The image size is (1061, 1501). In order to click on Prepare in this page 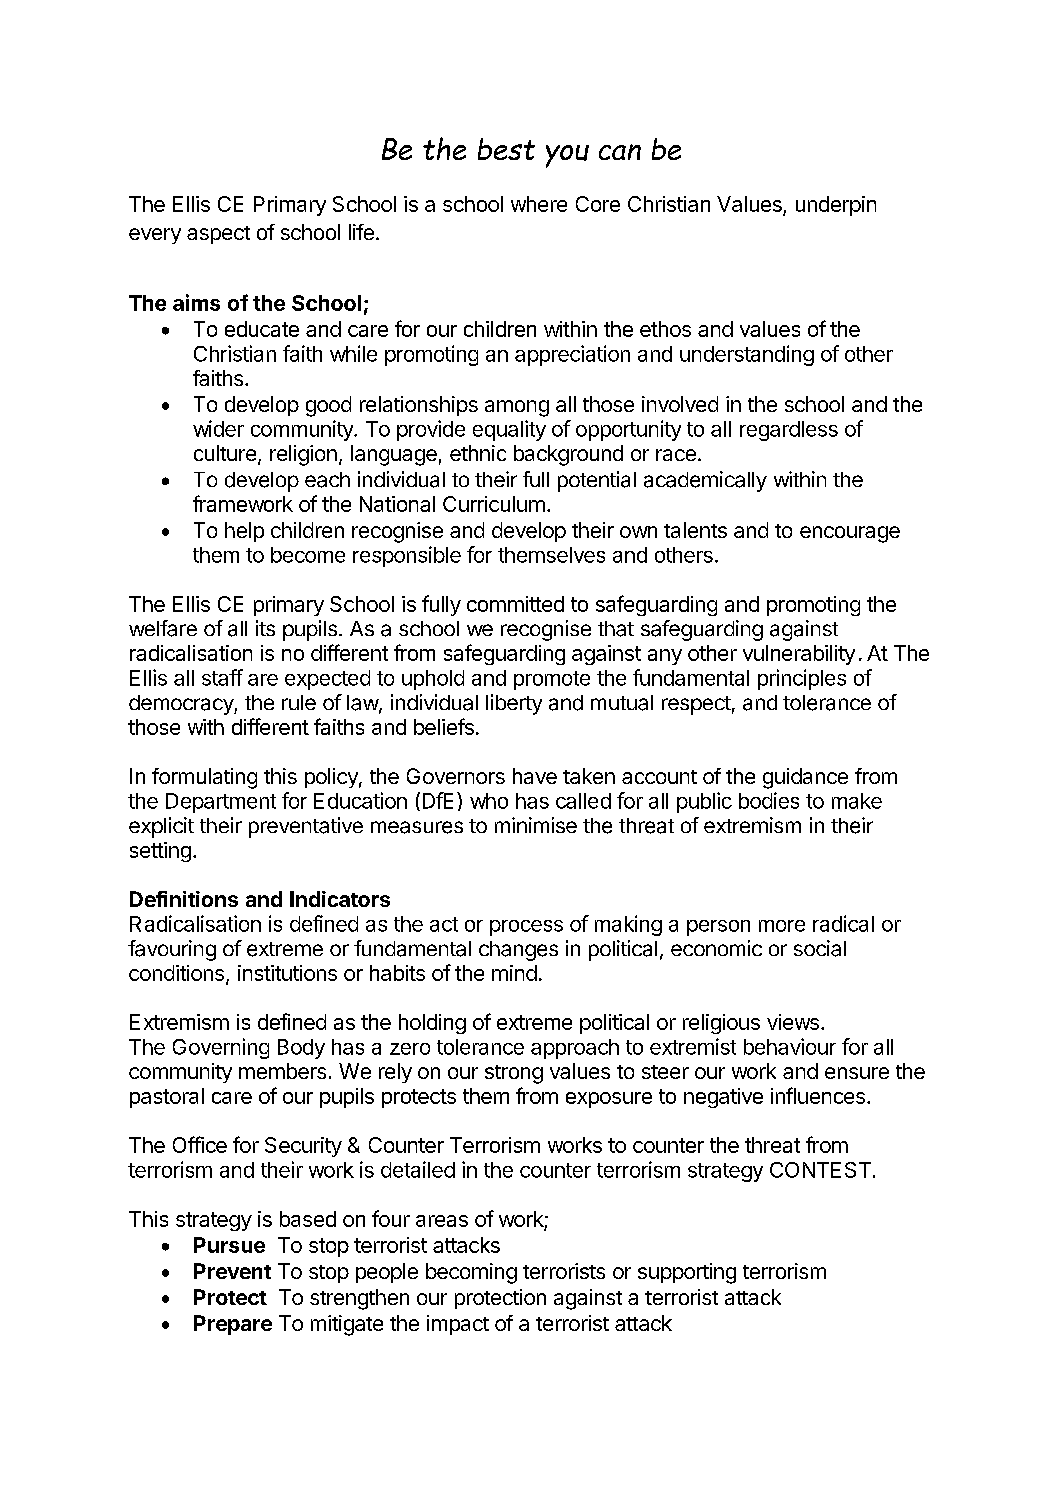, I will do `click(233, 1325)`.
